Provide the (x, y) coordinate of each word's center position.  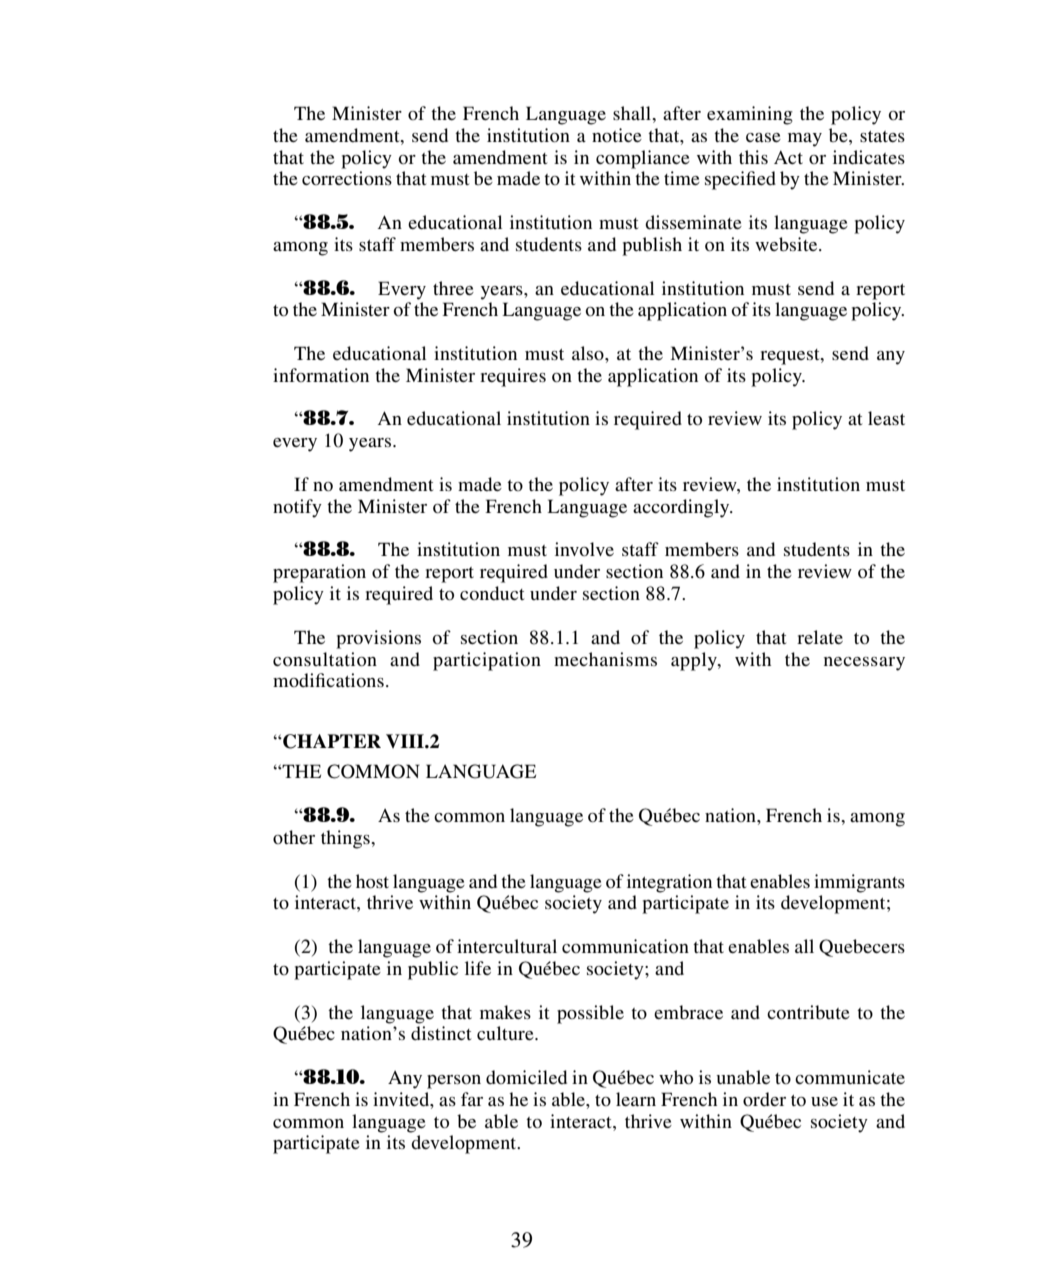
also (589, 353)
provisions (378, 639)
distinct (441, 1033)
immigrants (859, 883)
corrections (347, 178)
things (346, 839)
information (321, 375)
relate (820, 637)
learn (636, 1099)
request (791, 357)
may (805, 140)
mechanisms (605, 659)
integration (669, 883)
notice (617, 135)
